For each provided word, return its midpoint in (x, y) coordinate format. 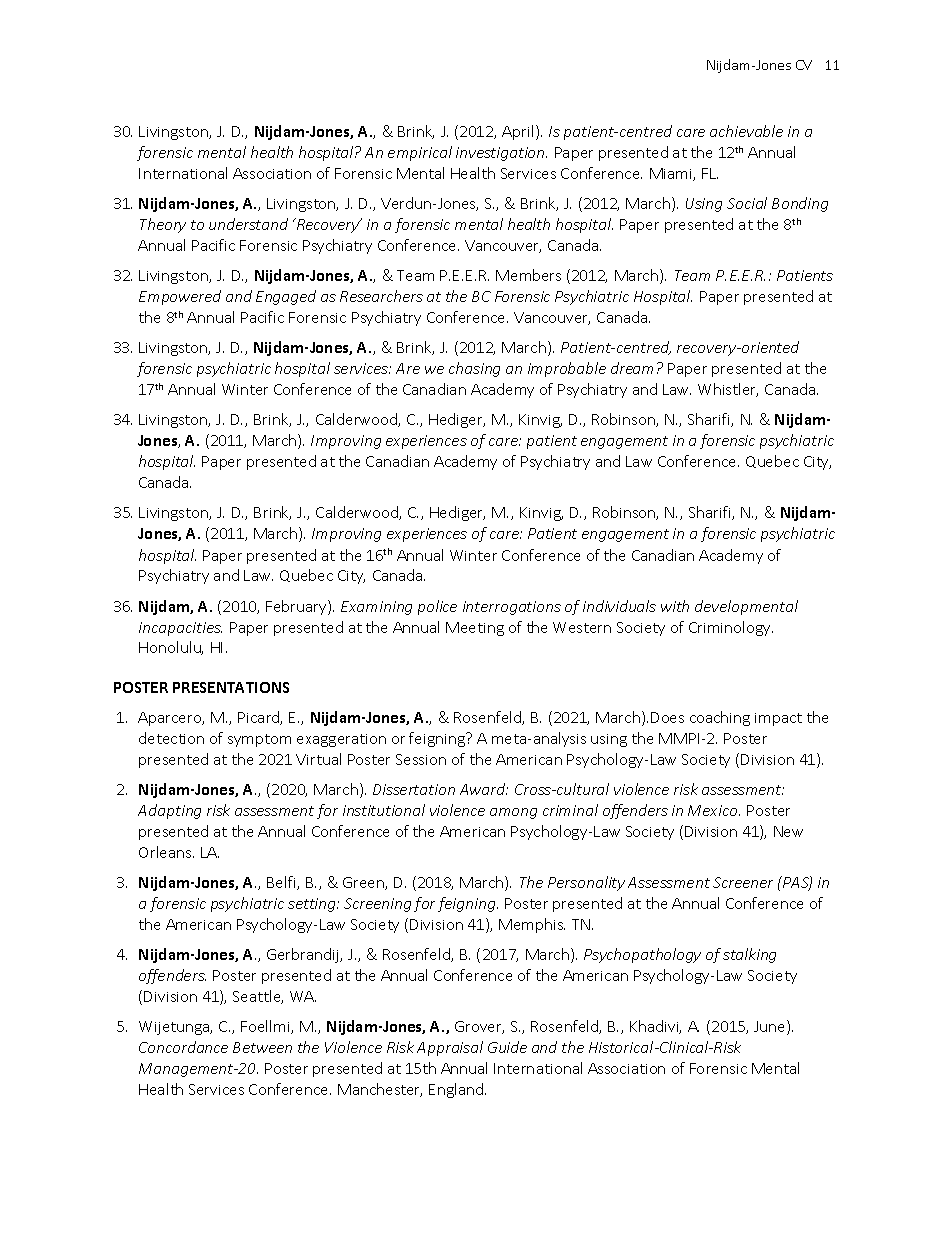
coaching (720, 718)
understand (248, 224)
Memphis (532, 925)
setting (313, 905)
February (297, 607)
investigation (501, 154)
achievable (746, 131)
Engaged (286, 297)
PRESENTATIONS (231, 687)
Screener (743, 882)
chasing (474, 369)
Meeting (475, 629)
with (675, 606)
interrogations (512, 608)
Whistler (728, 390)
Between (262, 1047)
